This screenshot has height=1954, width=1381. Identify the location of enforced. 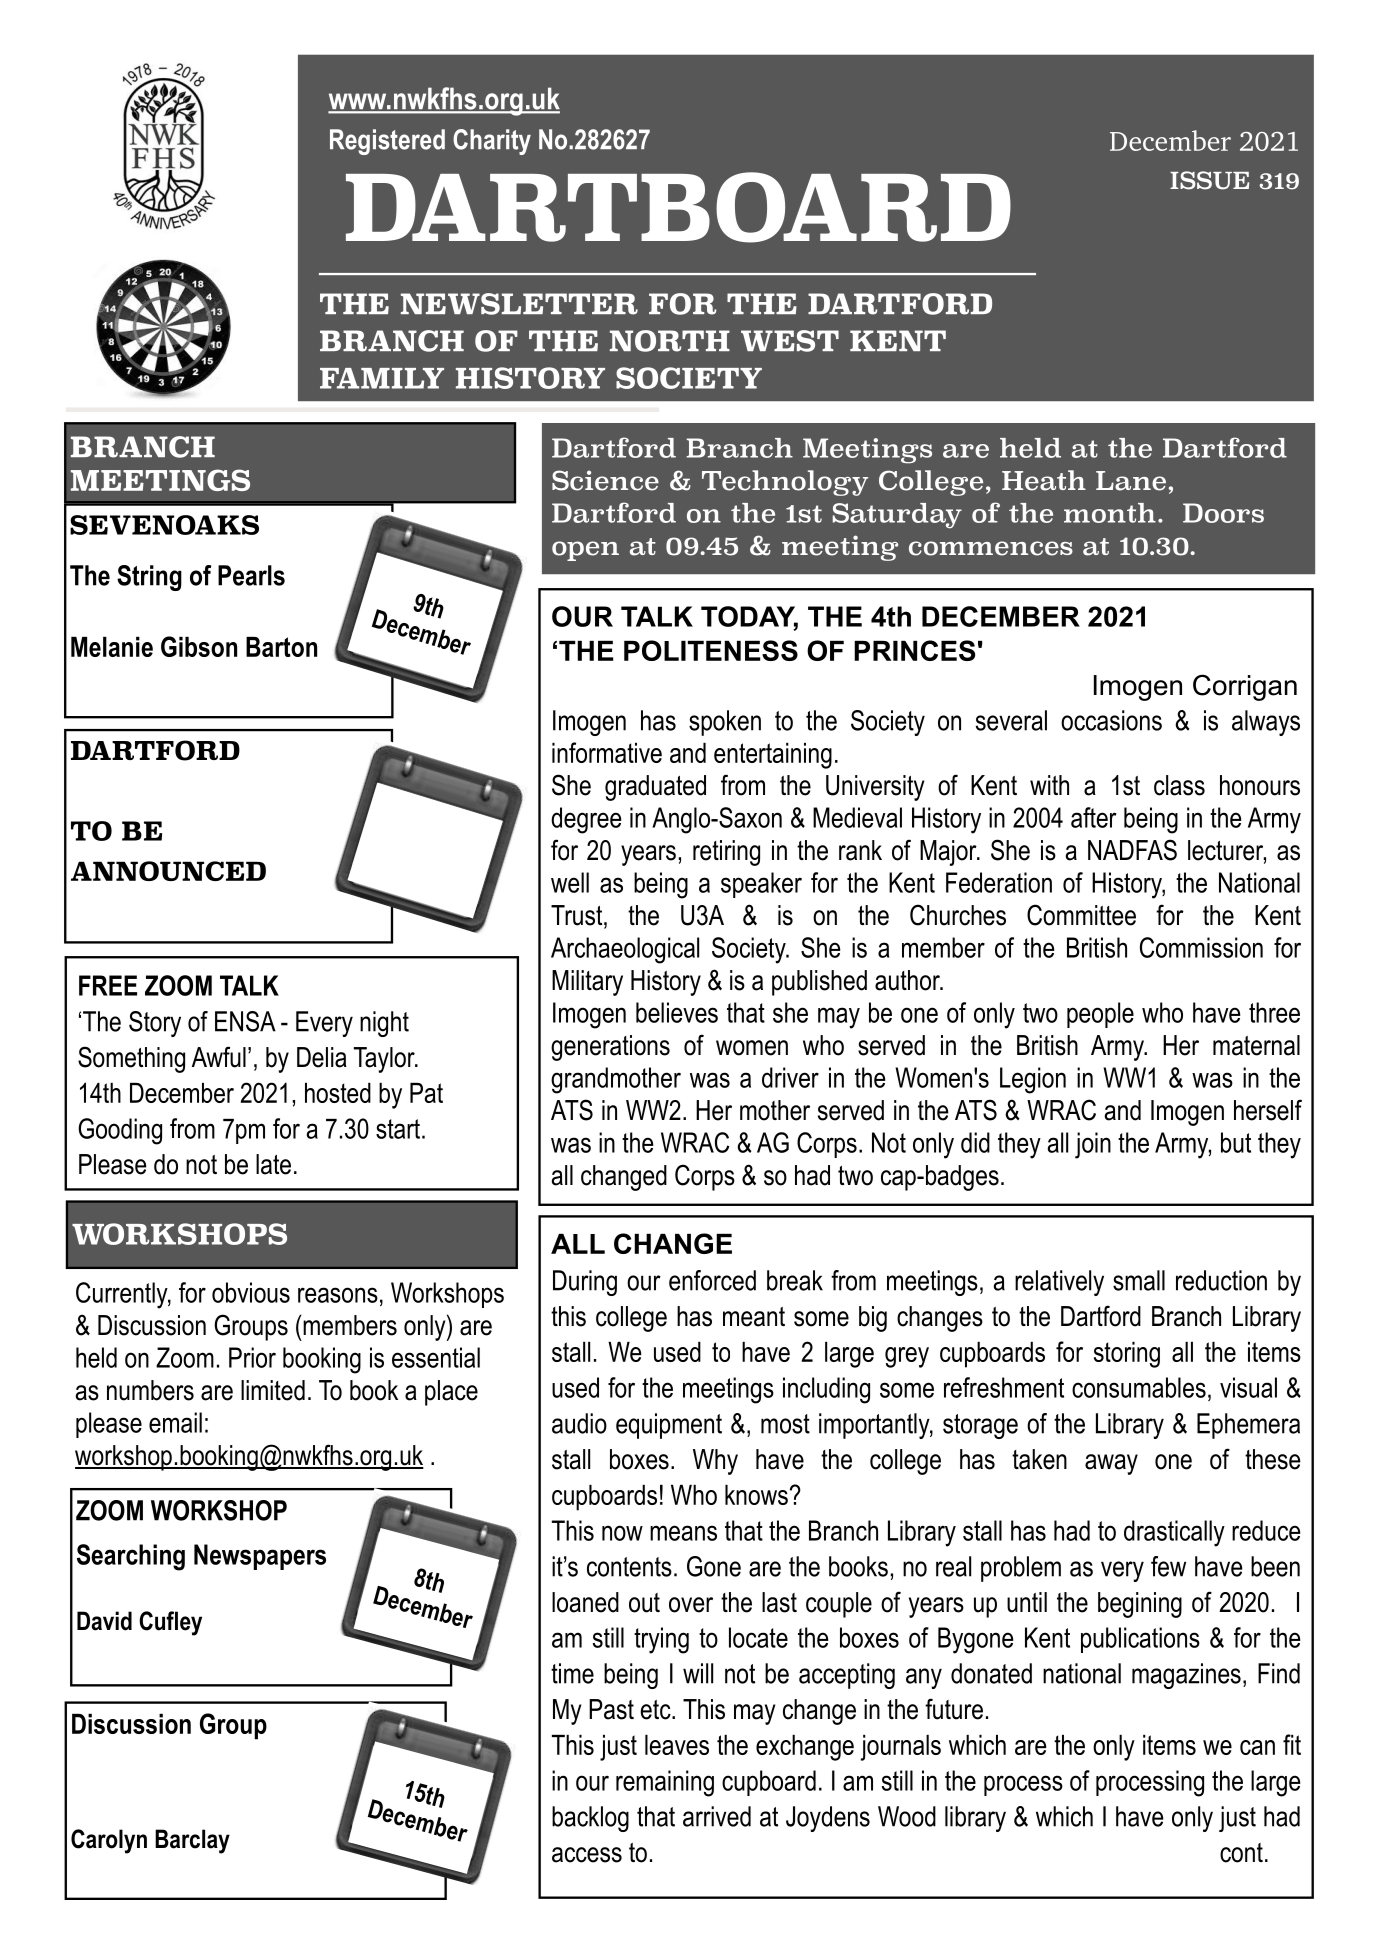
(712, 1280).
